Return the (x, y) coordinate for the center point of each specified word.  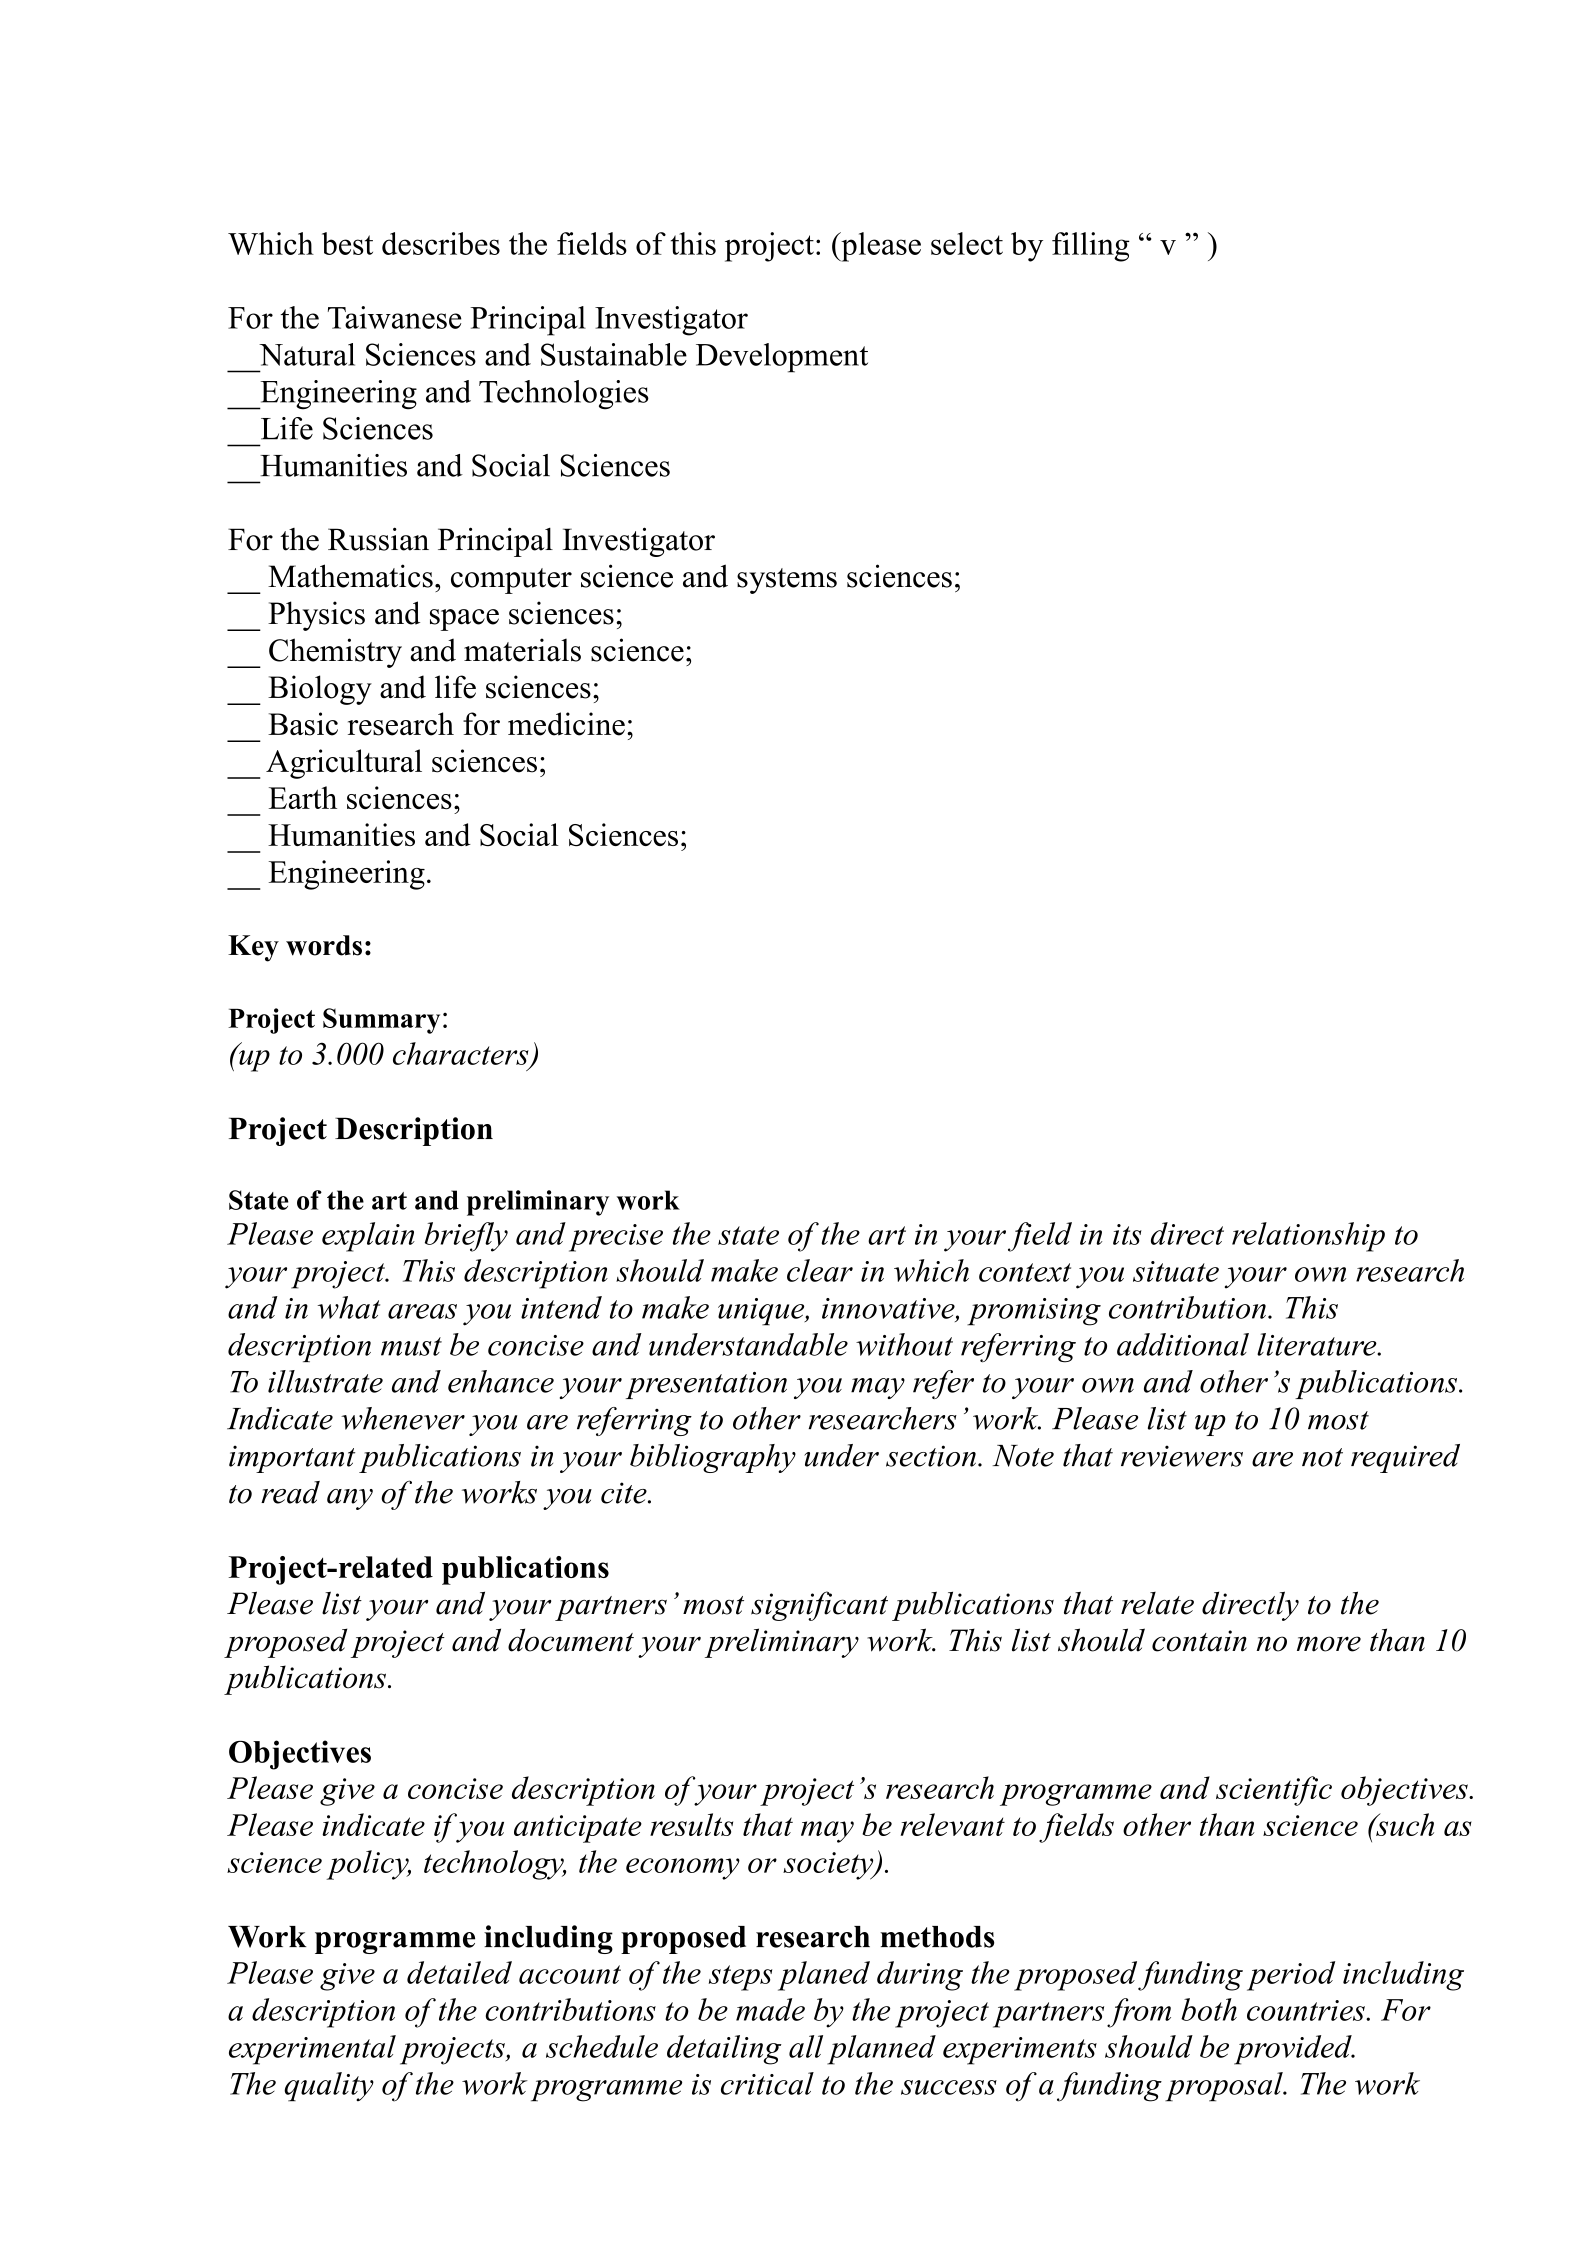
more (1329, 1644)
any (350, 1499)
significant (819, 1606)
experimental (312, 2050)
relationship (1308, 1237)
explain (368, 1237)
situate (1176, 1271)
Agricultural (344, 764)
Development (782, 358)
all (806, 2046)
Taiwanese (394, 317)
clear (820, 1270)
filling (1091, 247)
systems (787, 581)
